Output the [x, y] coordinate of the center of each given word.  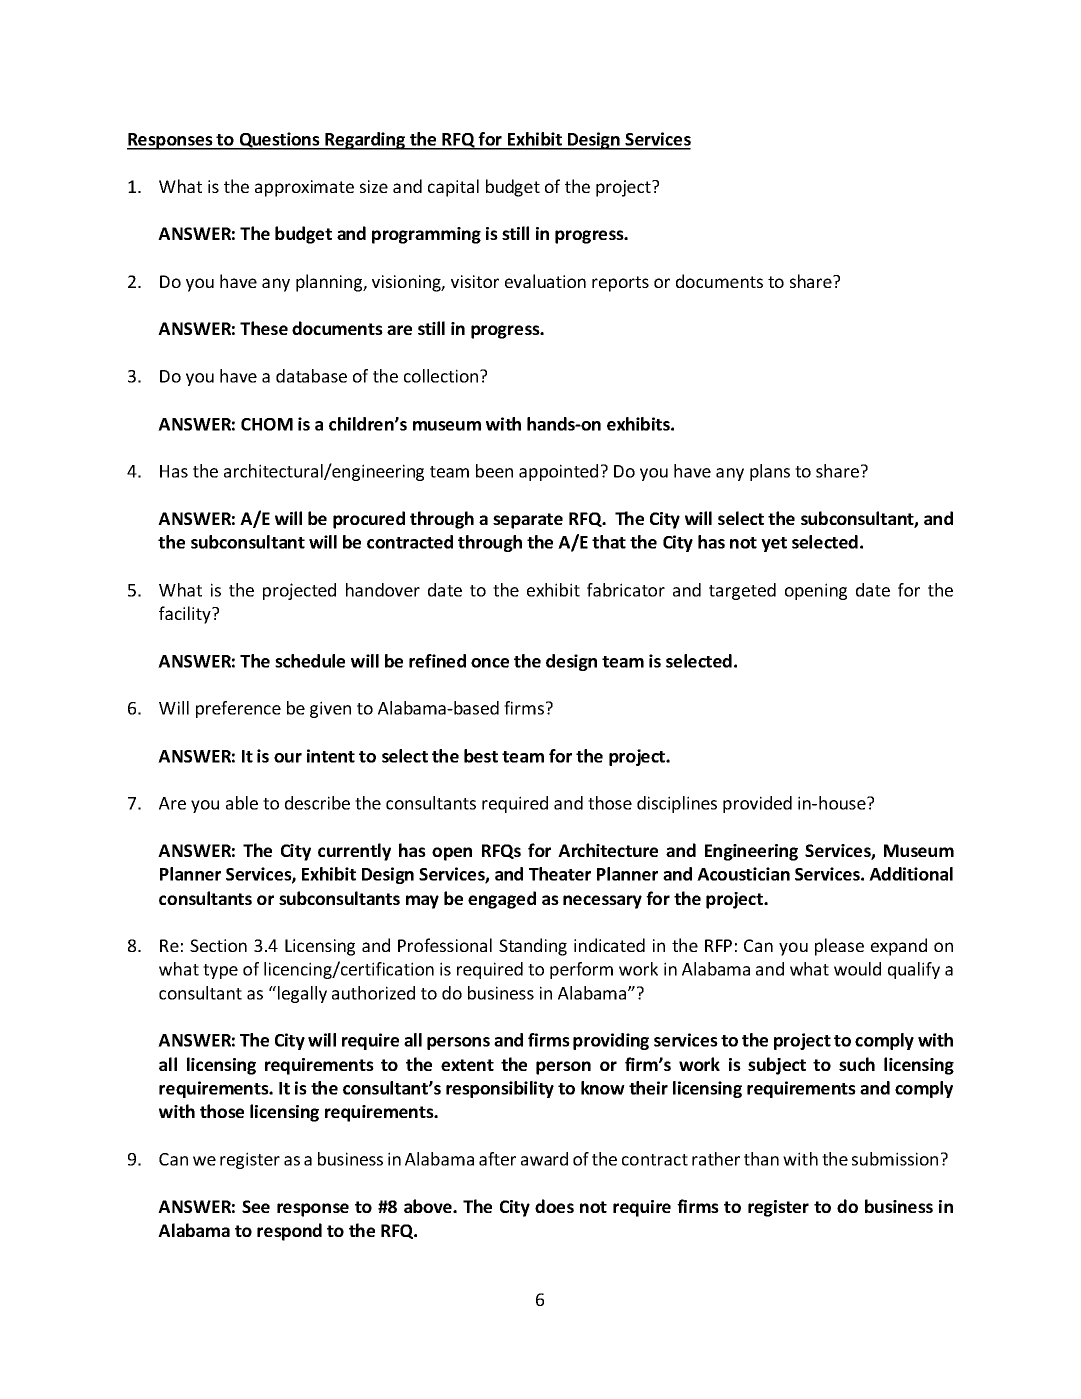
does [554, 1206]
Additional [911, 874]
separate [528, 521]
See [256, 1206]
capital [453, 188]
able [242, 803]
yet [774, 544]
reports [620, 284]
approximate [304, 188]
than [761, 1159]
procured [369, 520]
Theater [560, 874]
